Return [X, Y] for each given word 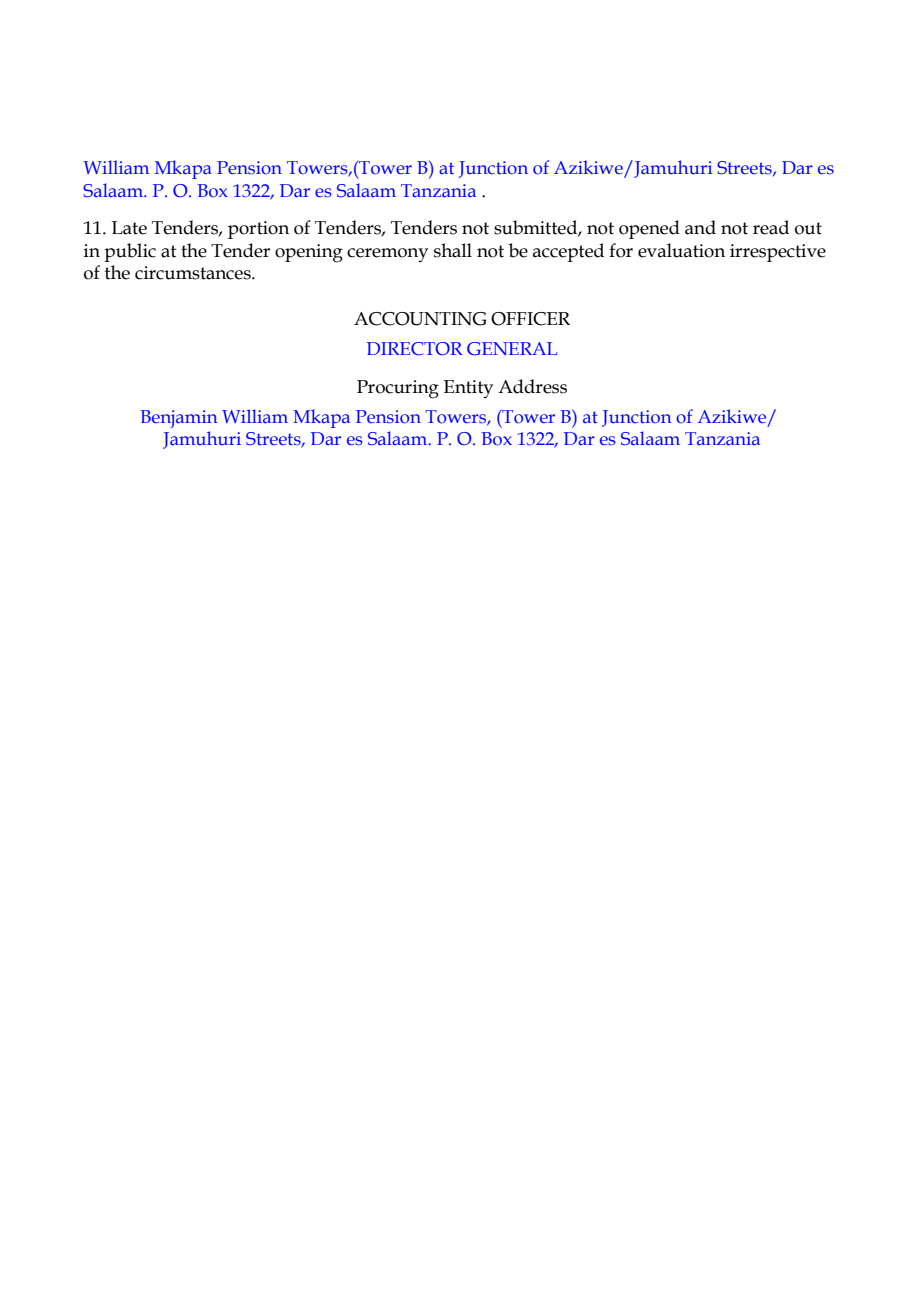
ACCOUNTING [420, 319]
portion [258, 230]
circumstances [194, 273]
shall [453, 250]
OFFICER [530, 319]
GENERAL [512, 349]
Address [532, 386]
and [700, 227]
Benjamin [179, 419]
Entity [468, 389]
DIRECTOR [414, 349]
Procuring [398, 389]
